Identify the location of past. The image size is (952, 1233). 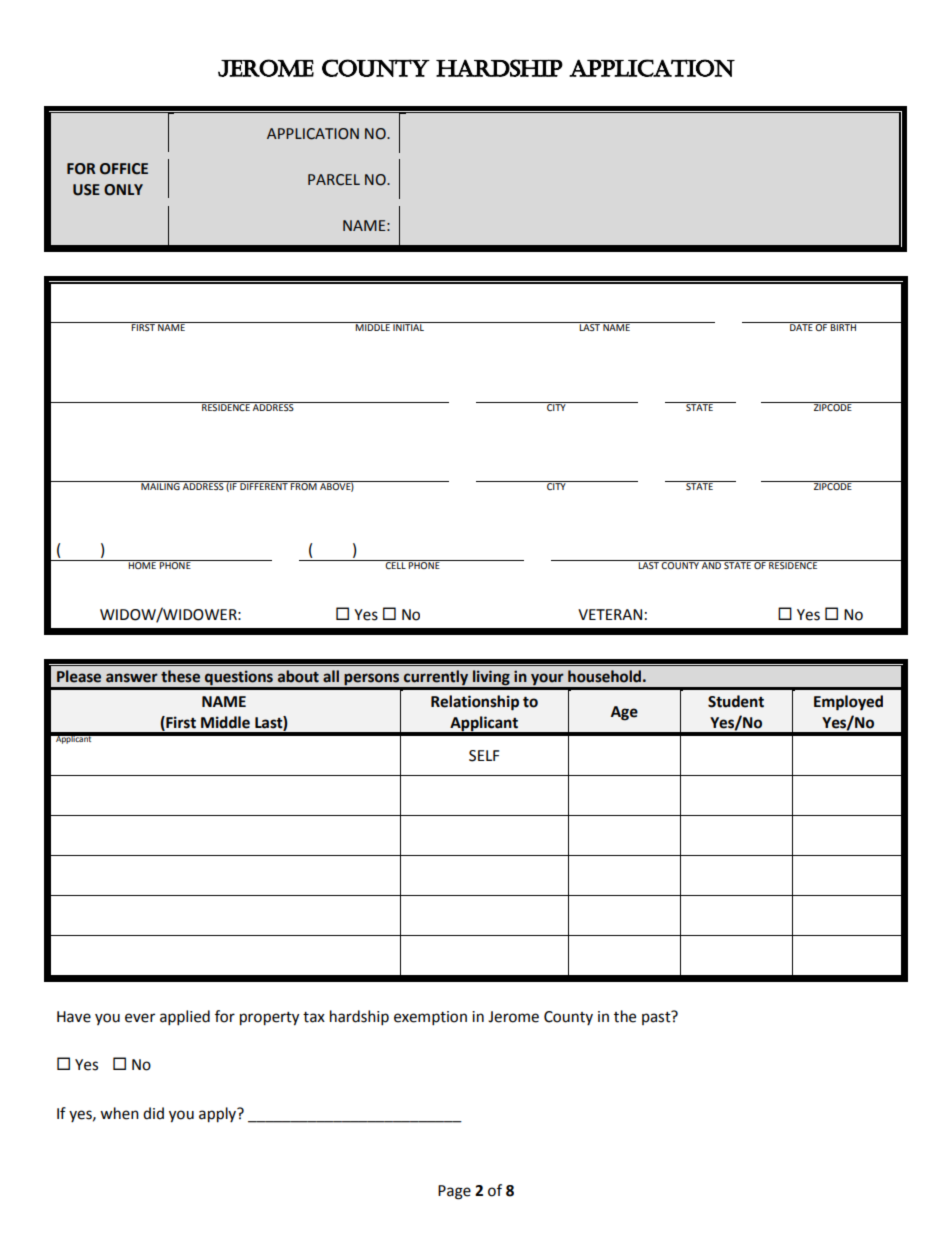
(657, 1017).
